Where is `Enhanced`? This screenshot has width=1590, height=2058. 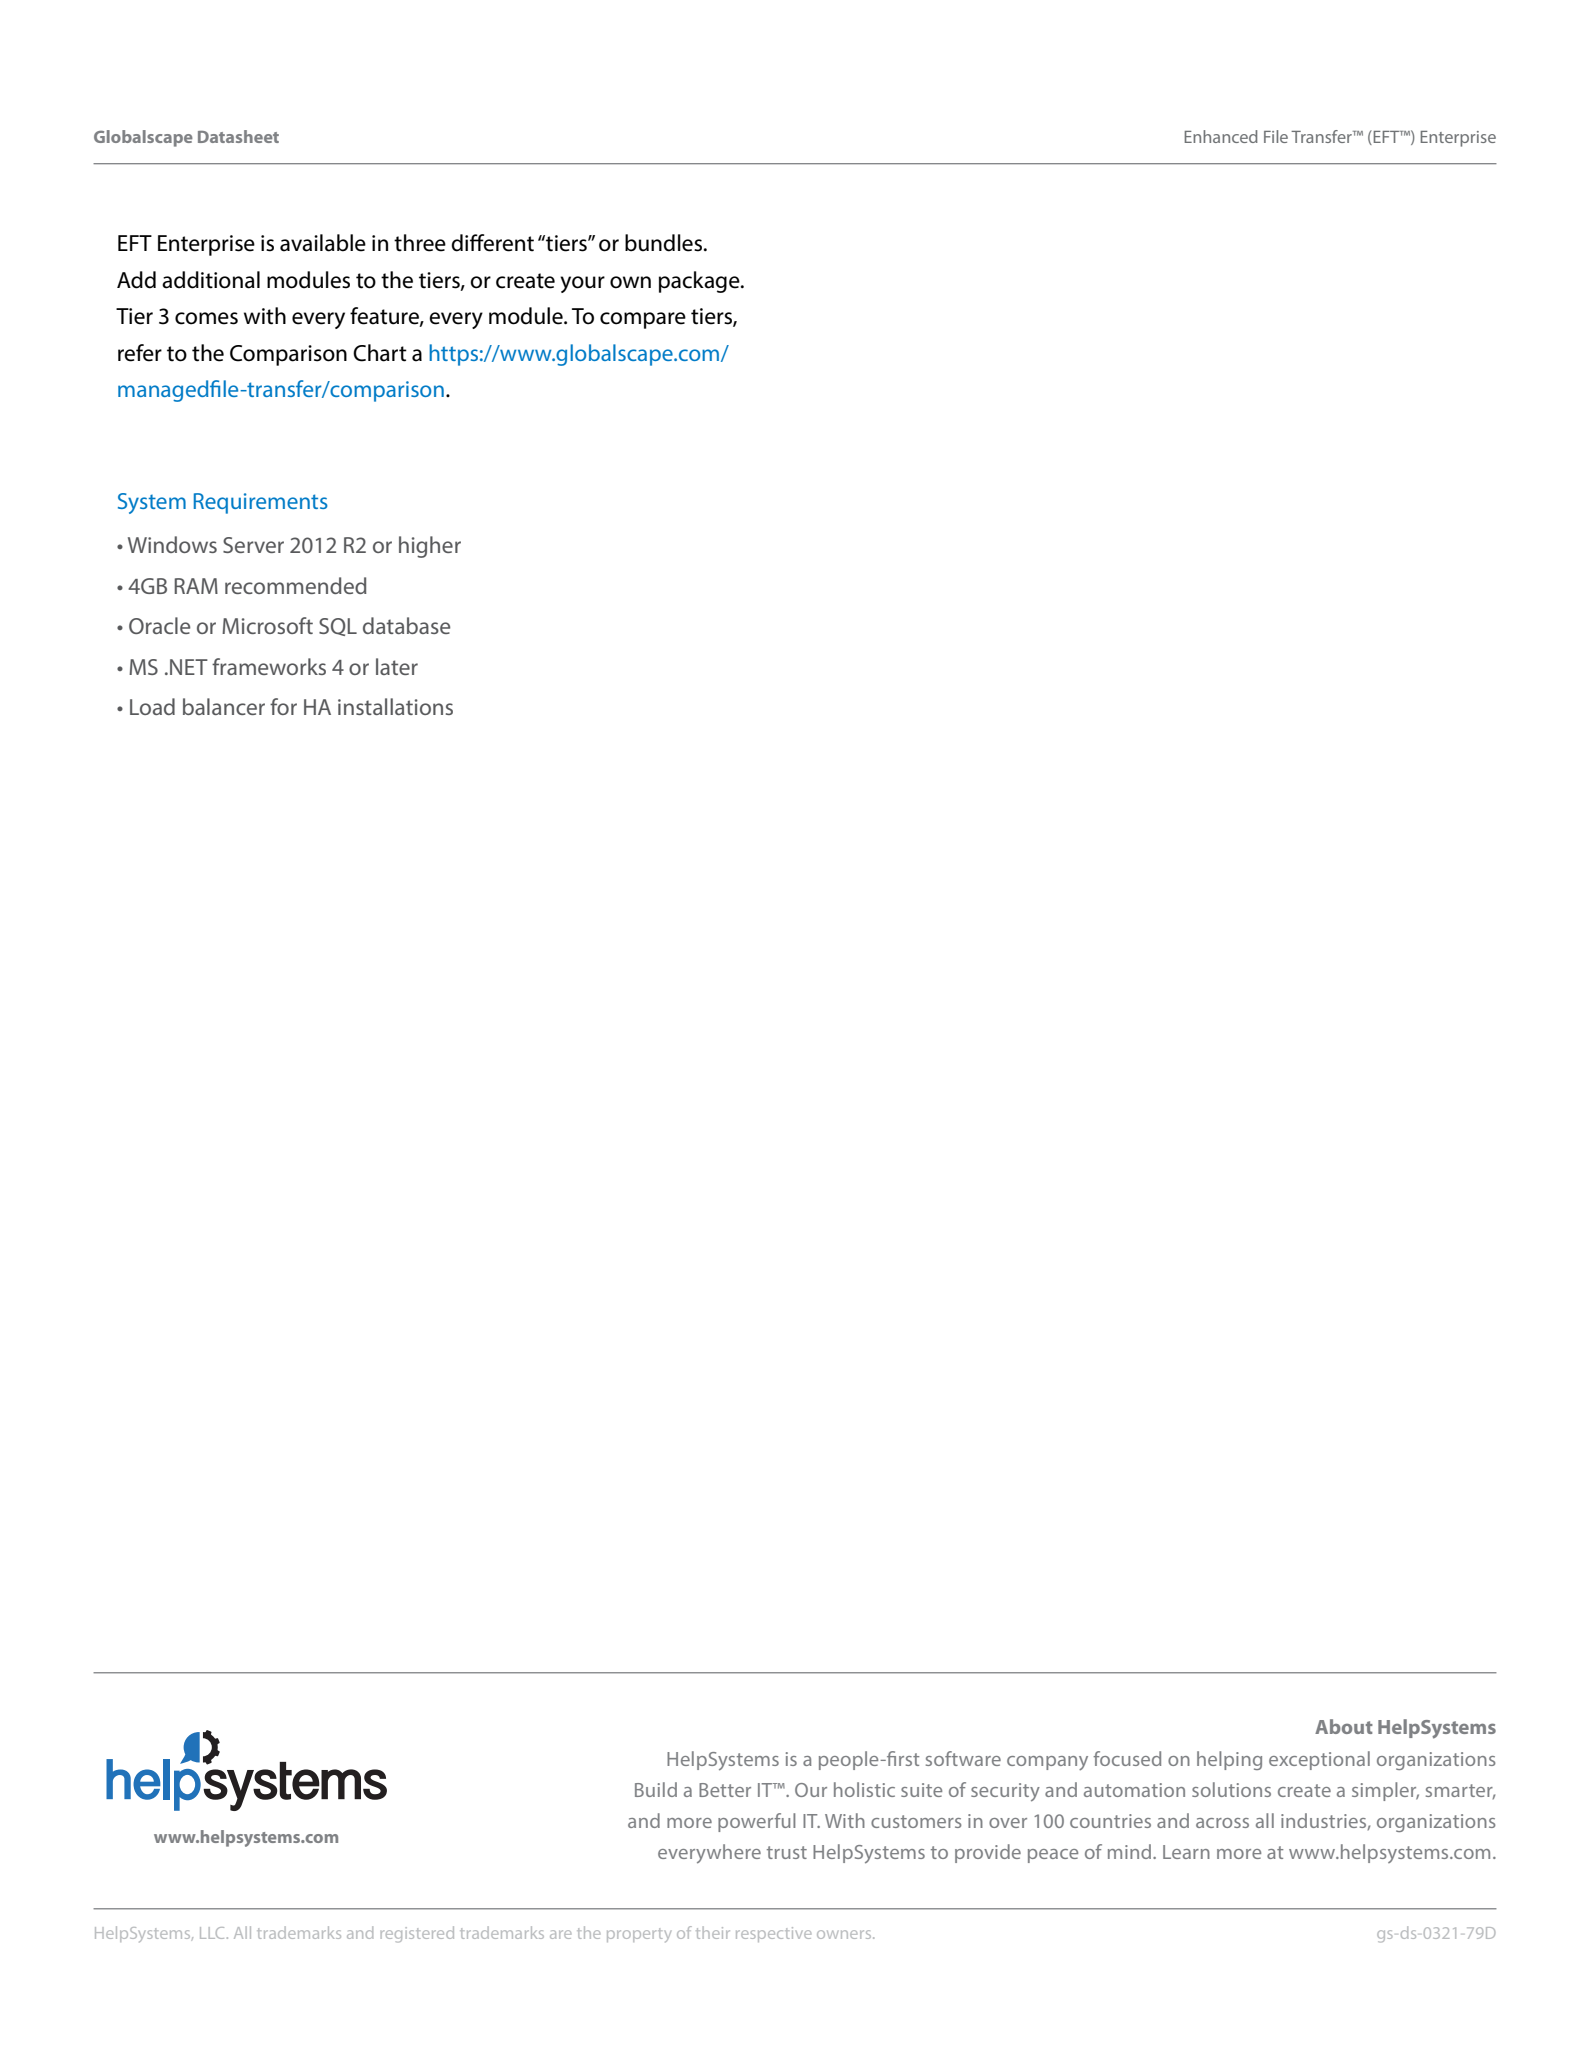
Enhanced is located at coordinates (1221, 136).
